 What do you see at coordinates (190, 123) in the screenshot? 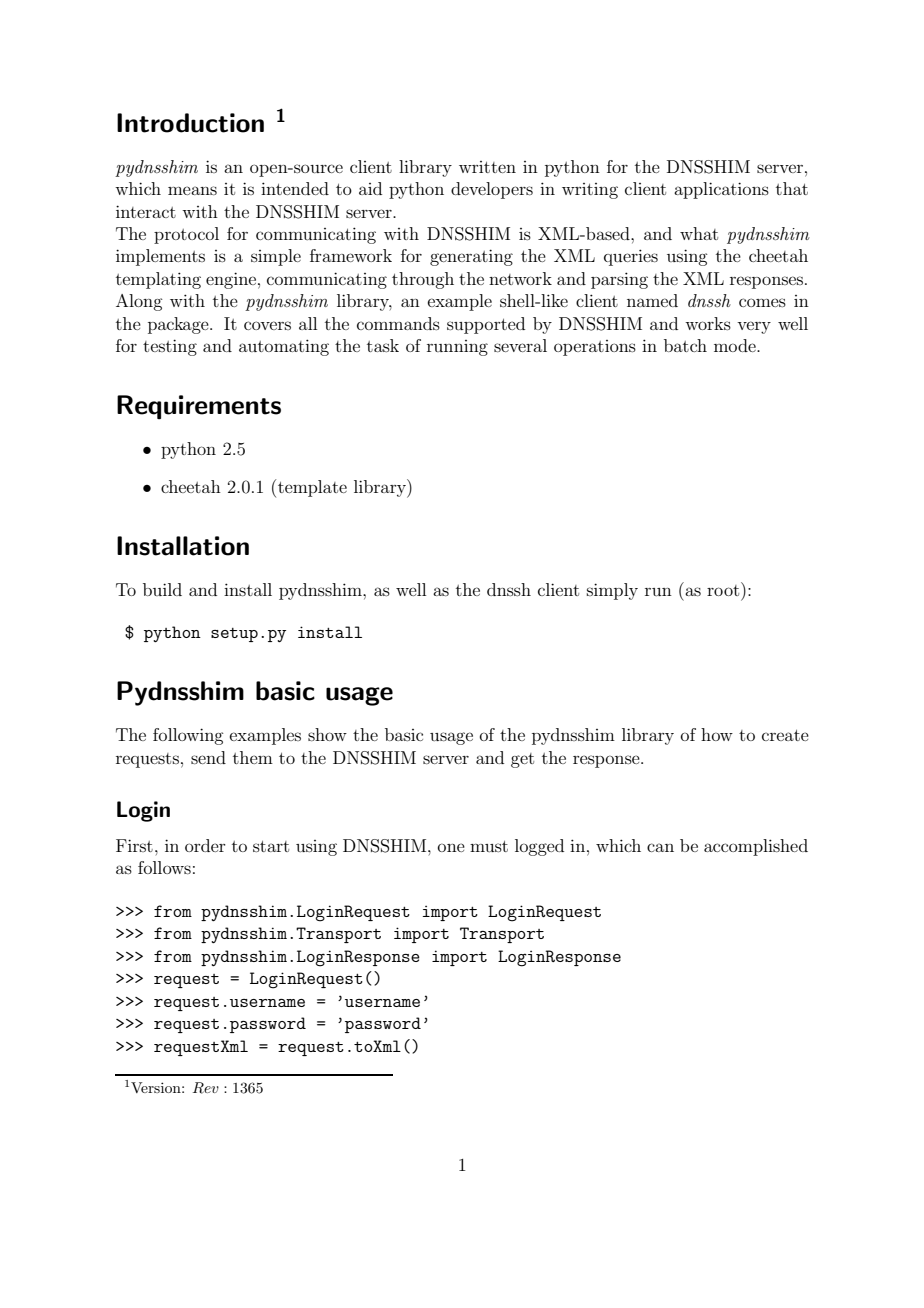
I see `Introduction` at bounding box center [190, 123].
